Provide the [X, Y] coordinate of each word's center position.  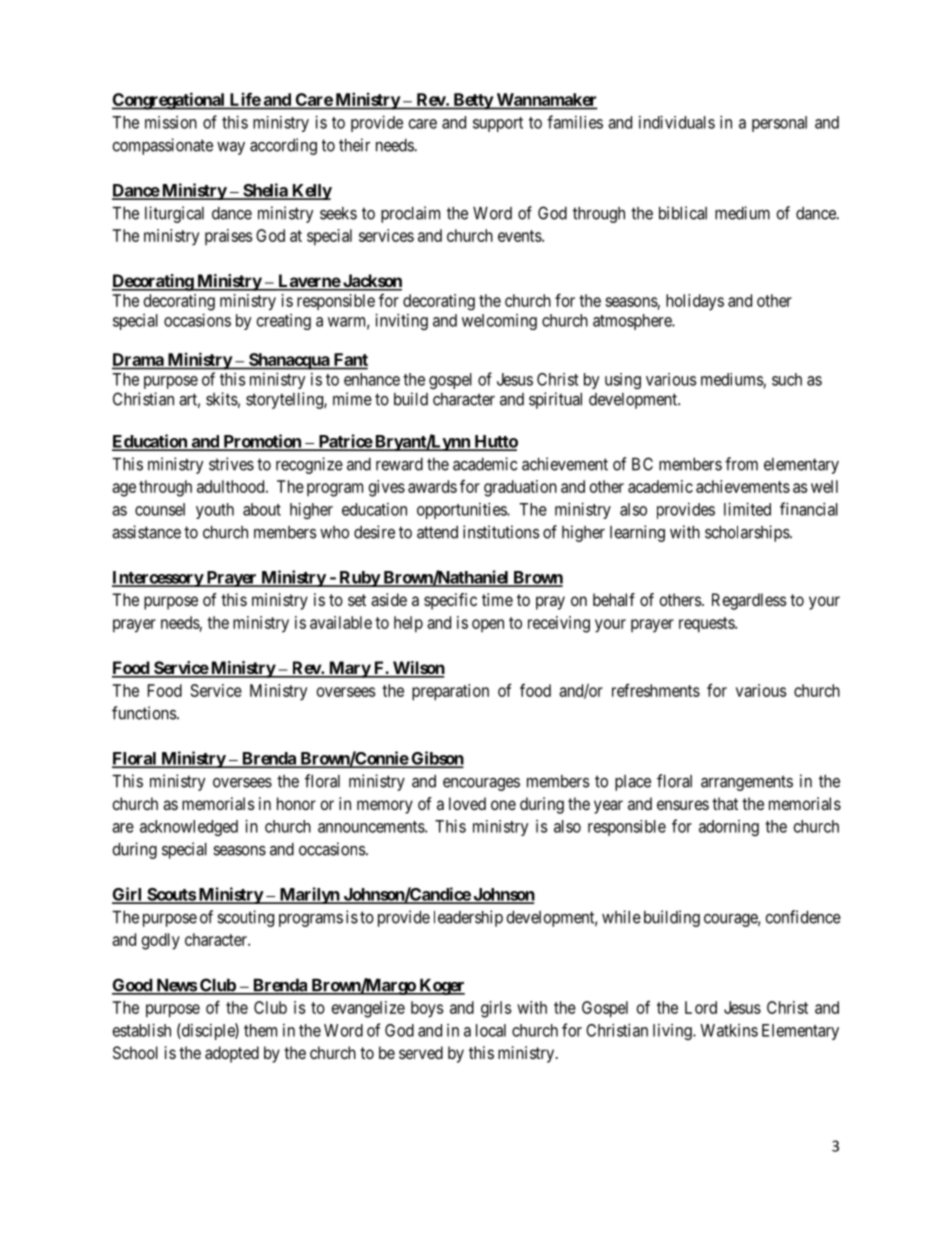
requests [707, 625]
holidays [695, 302]
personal [779, 124]
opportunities [462, 510]
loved [467, 803]
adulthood [232, 486]
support [498, 124]
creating [284, 322]
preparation [450, 692]
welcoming [499, 322]
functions [144, 713]
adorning [729, 828]
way [231, 148]
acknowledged [189, 828]
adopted [232, 1054]
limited [747, 509]
